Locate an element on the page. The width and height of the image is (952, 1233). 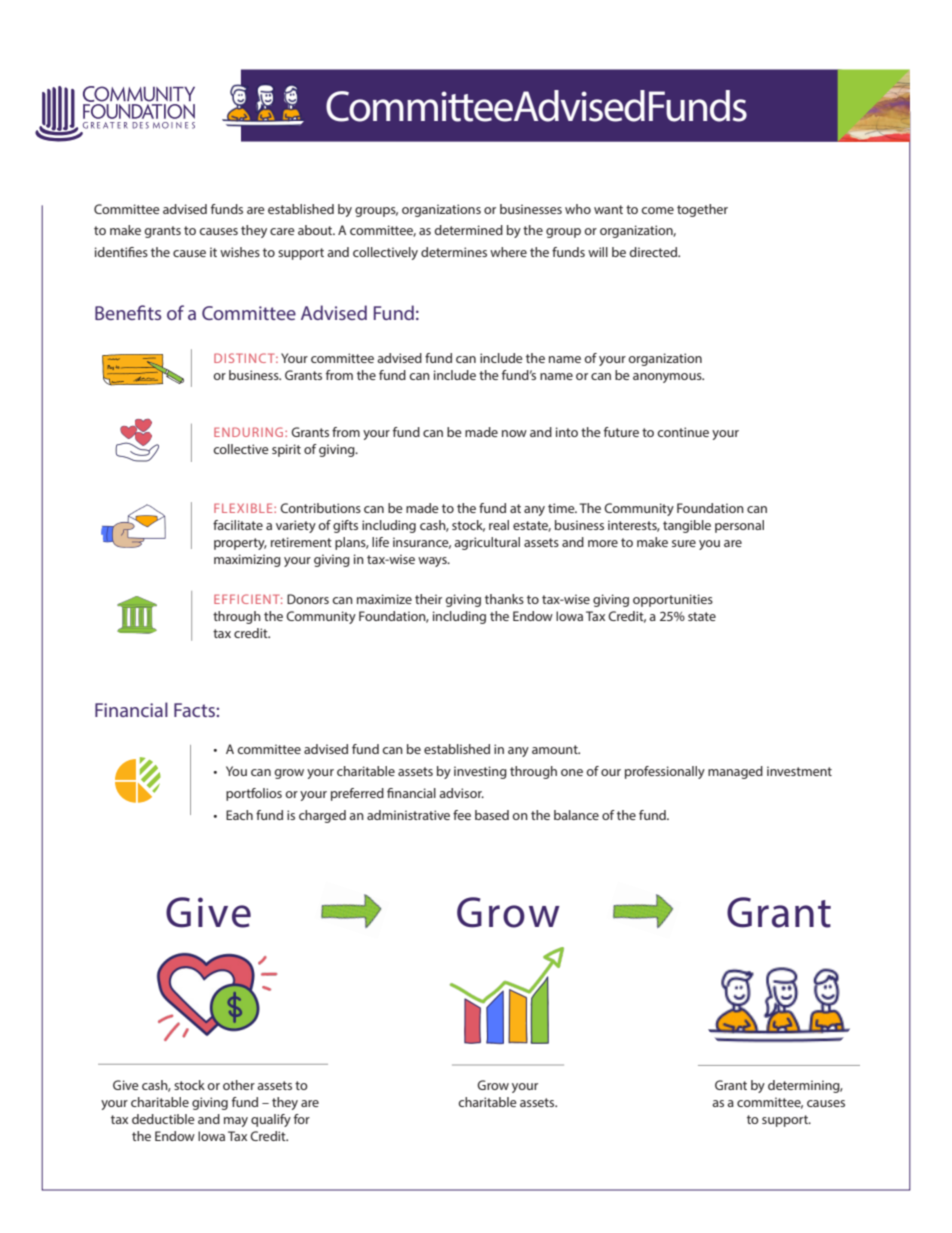
determined is located at coordinates (468, 230).
